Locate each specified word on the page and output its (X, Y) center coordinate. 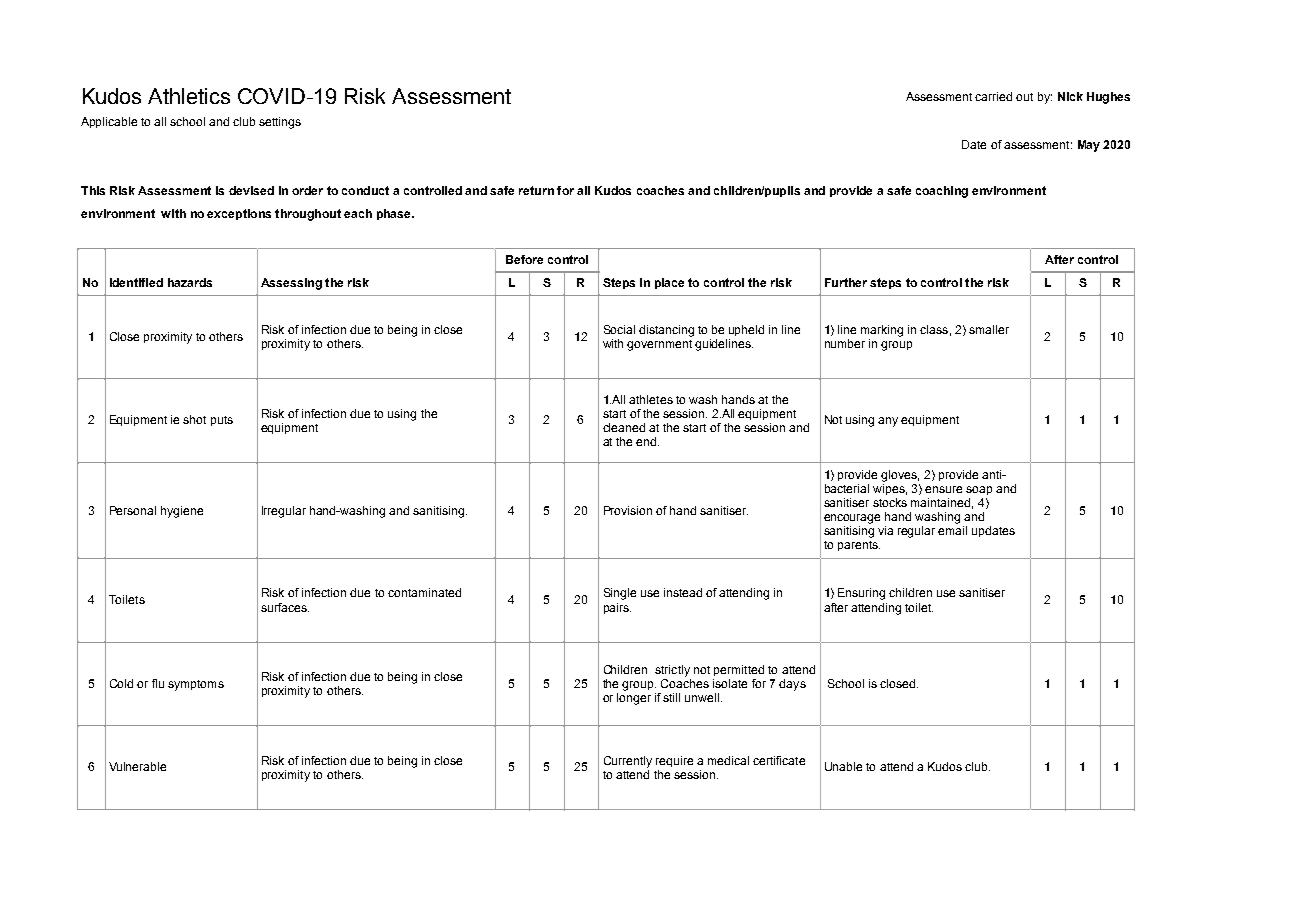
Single (620, 594)
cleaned (624, 427)
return (536, 190)
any (888, 422)
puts (222, 421)
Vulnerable (137, 766)
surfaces (285, 607)
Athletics (189, 96)
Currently (628, 762)
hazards (190, 282)
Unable (843, 766)
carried (993, 96)
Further (846, 282)
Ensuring (861, 594)
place (669, 283)
